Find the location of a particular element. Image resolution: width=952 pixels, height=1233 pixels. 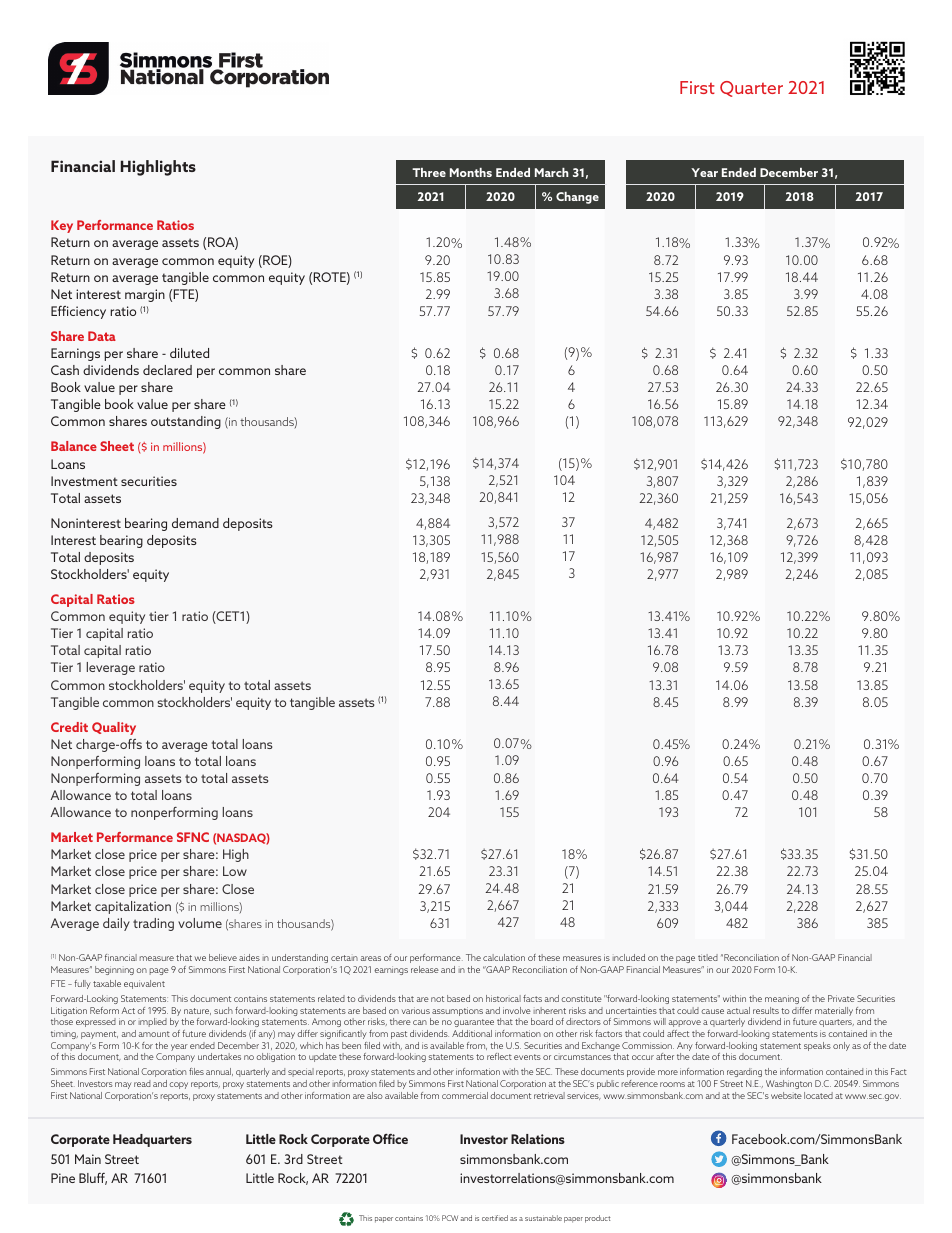

diluted is located at coordinates (189, 353).
